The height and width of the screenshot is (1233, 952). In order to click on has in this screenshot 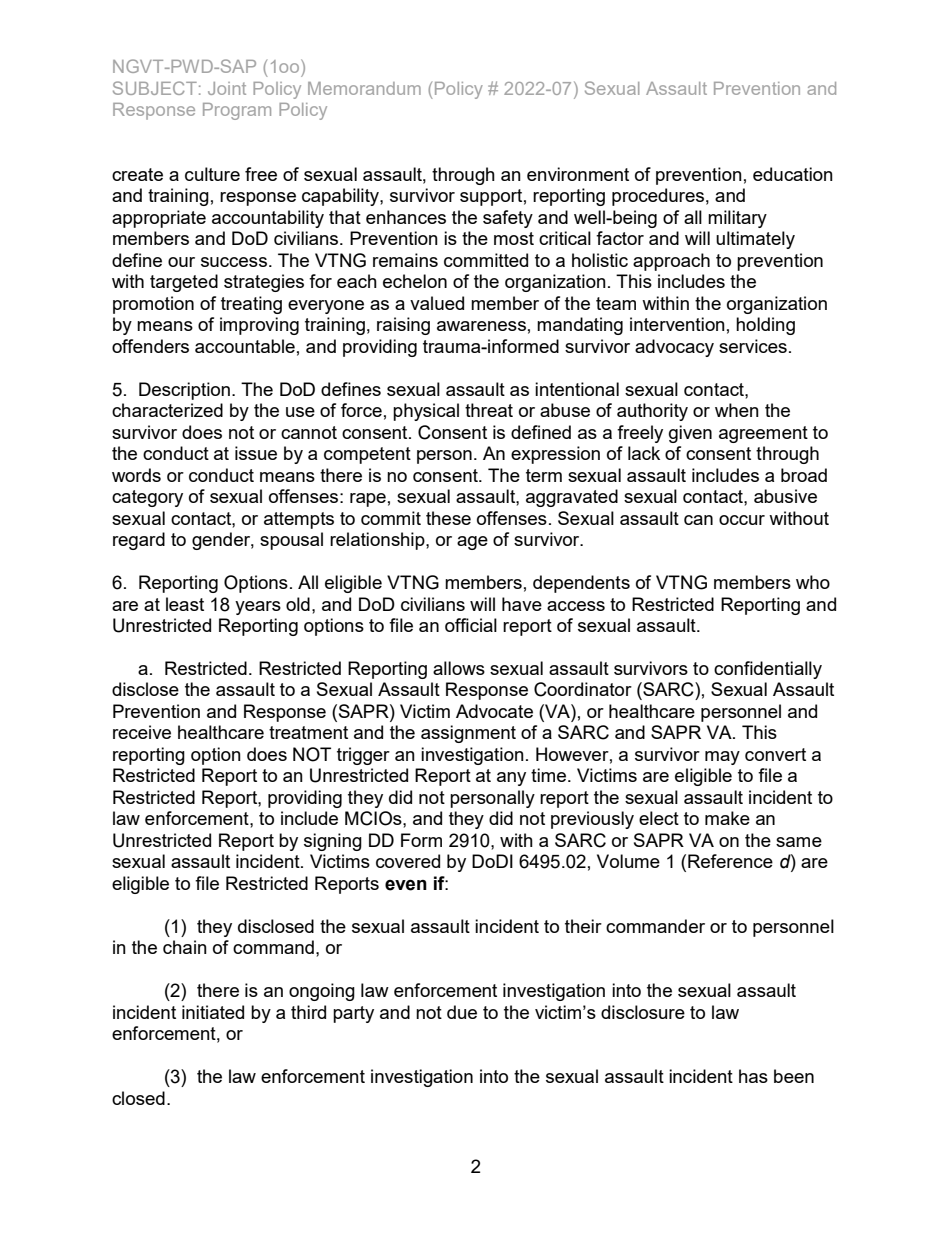, I will do `click(753, 1076)`.
